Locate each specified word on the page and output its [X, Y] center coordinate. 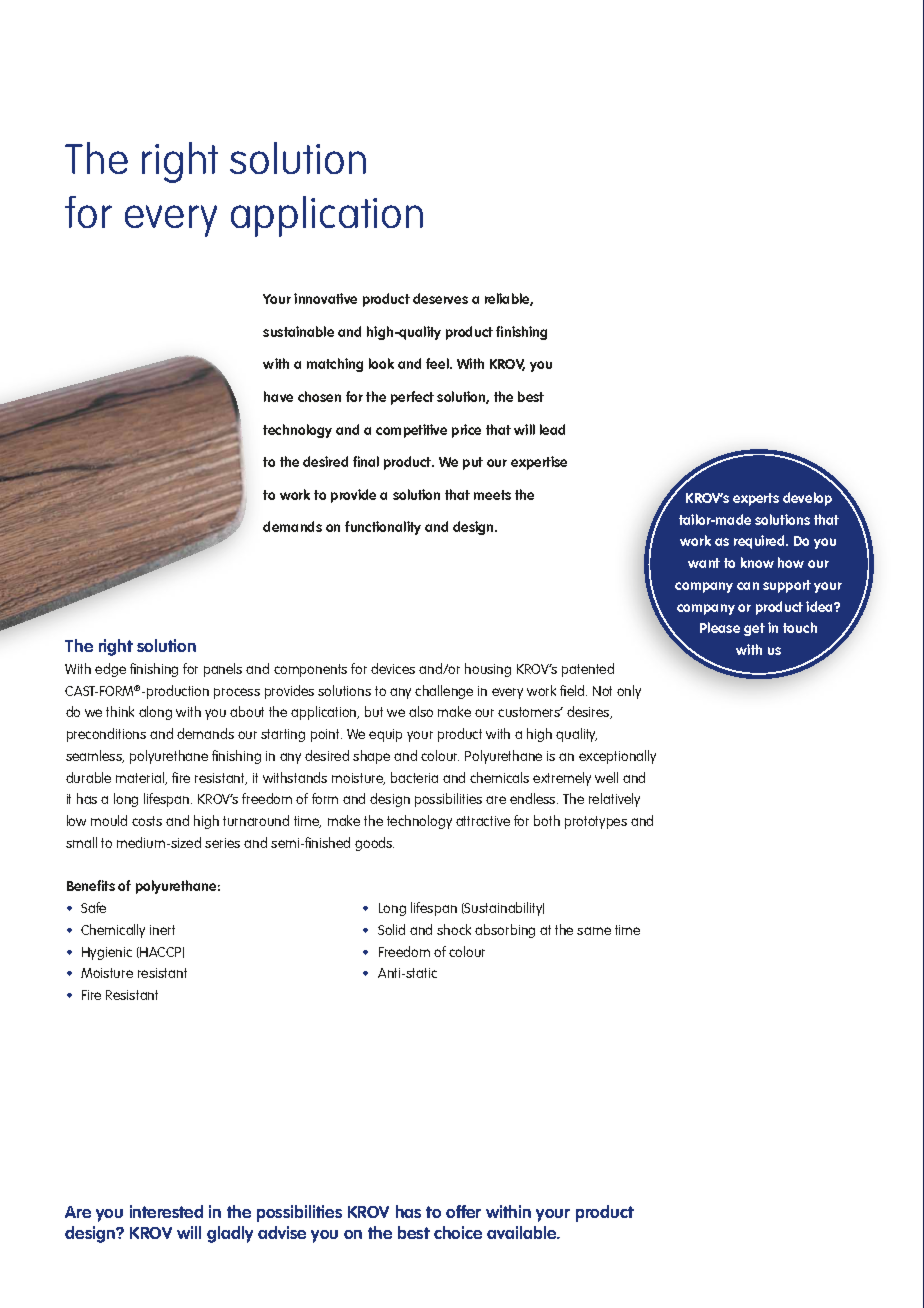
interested [166, 1211]
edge [110, 670]
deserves [440, 298]
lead [552, 429]
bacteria [414, 777]
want [704, 563]
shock [454, 929]
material [141, 778]
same [594, 931]
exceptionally [617, 757]
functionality [383, 528]
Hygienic [107, 953]
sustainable [298, 331]
